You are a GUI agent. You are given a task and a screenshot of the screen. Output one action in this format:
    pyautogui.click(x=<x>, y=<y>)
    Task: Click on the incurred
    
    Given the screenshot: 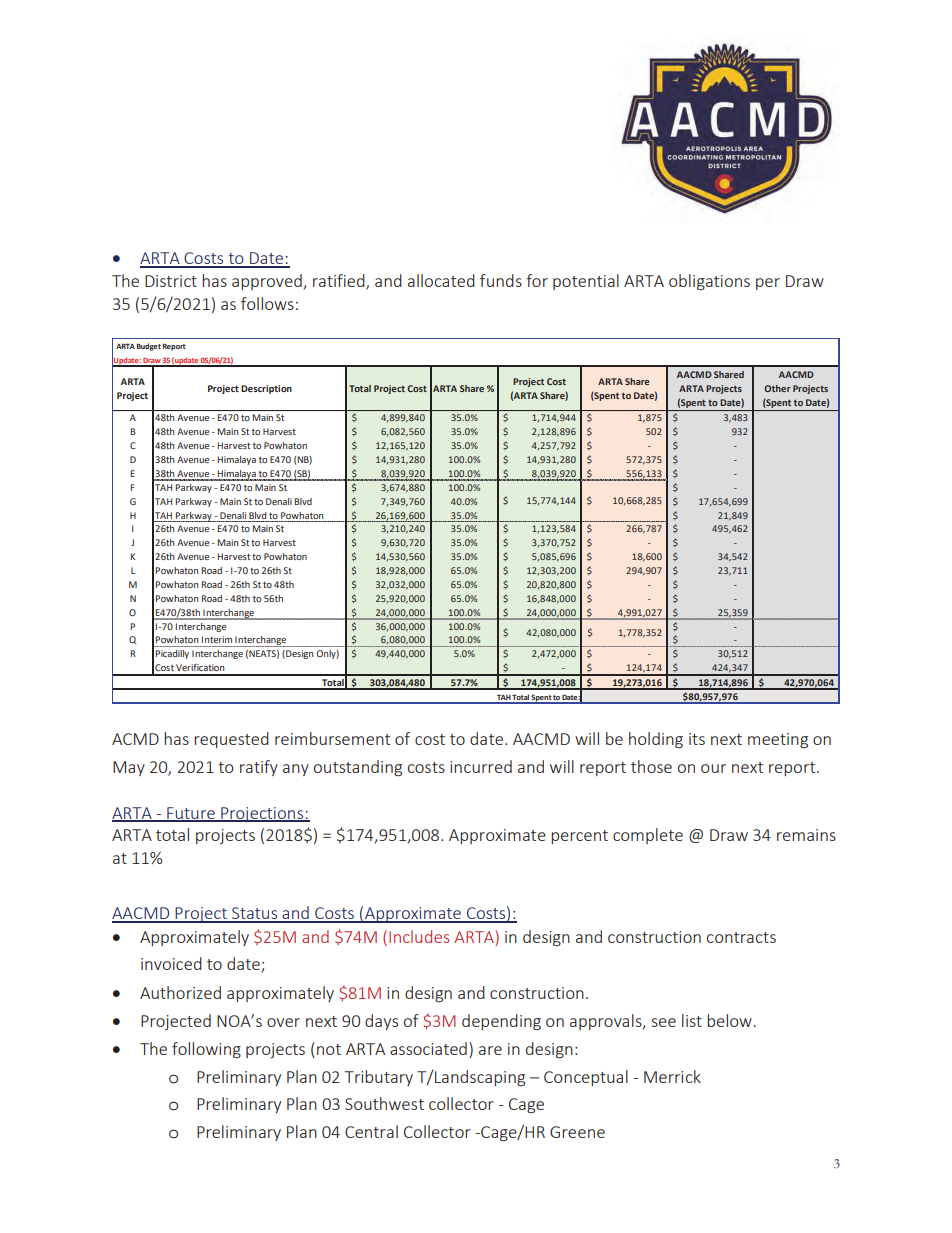 What is the action you would take?
    pyautogui.click(x=481, y=766)
